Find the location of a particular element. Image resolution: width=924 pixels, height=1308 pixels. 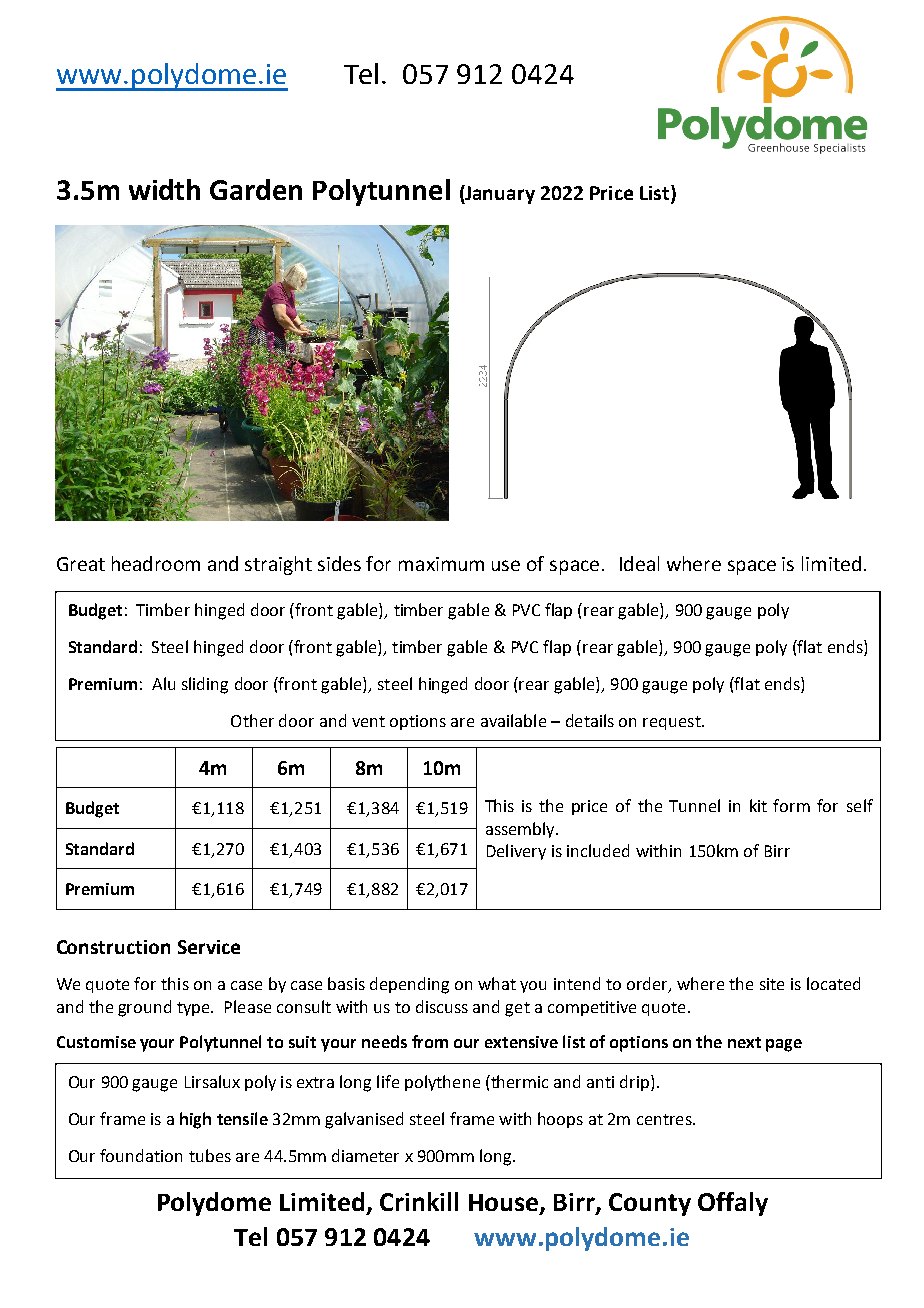

kit is located at coordinates (758, 805).
